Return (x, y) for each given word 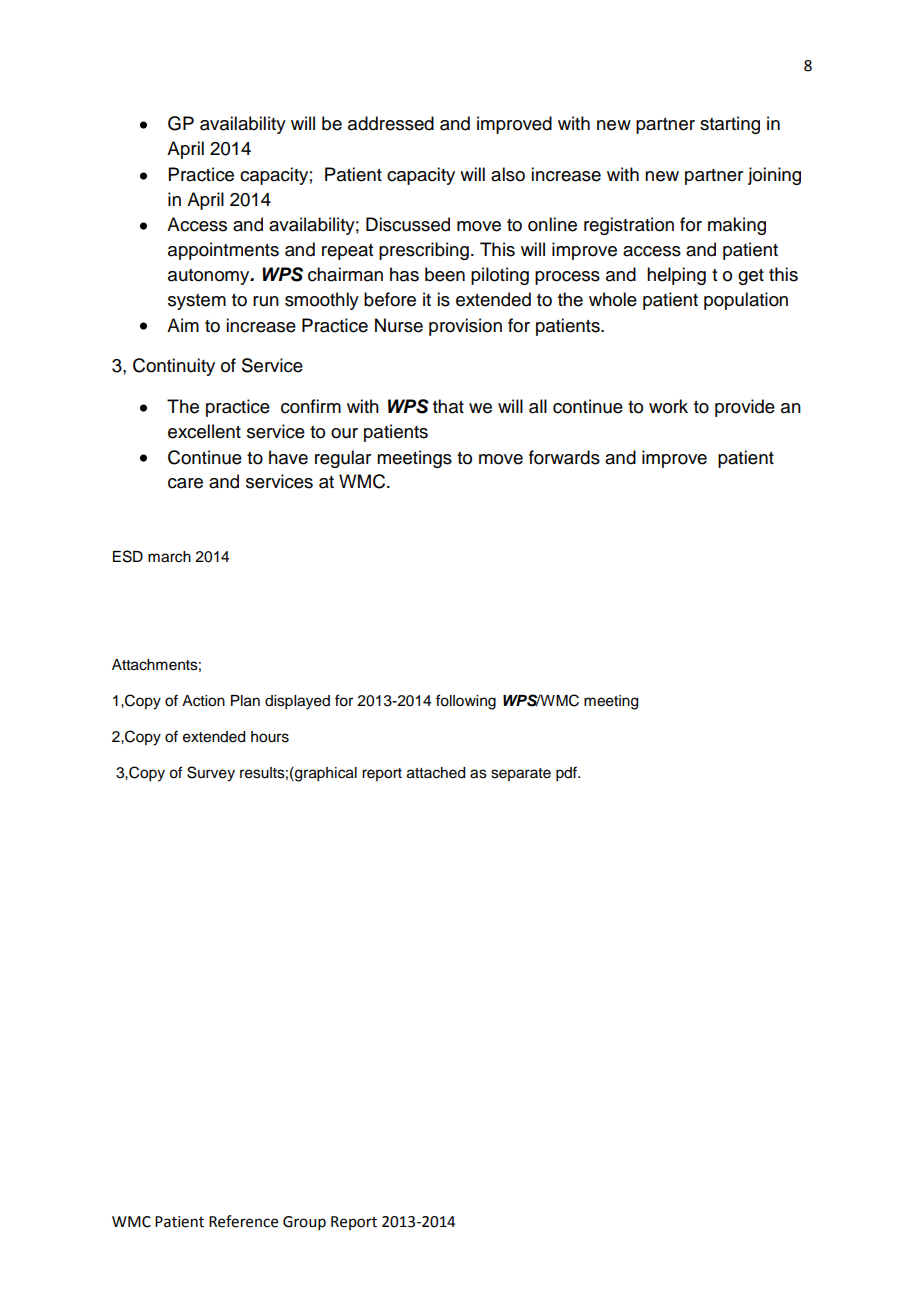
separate (521, 774)
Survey (211, 774)
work (668, 406)
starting (730, 125)
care (185, 483)
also (508, 174)
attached (436, 773)
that (448, 406)
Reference (243, 1221)
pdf (567, 774)
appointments (223, 251)
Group (304, 1223)
